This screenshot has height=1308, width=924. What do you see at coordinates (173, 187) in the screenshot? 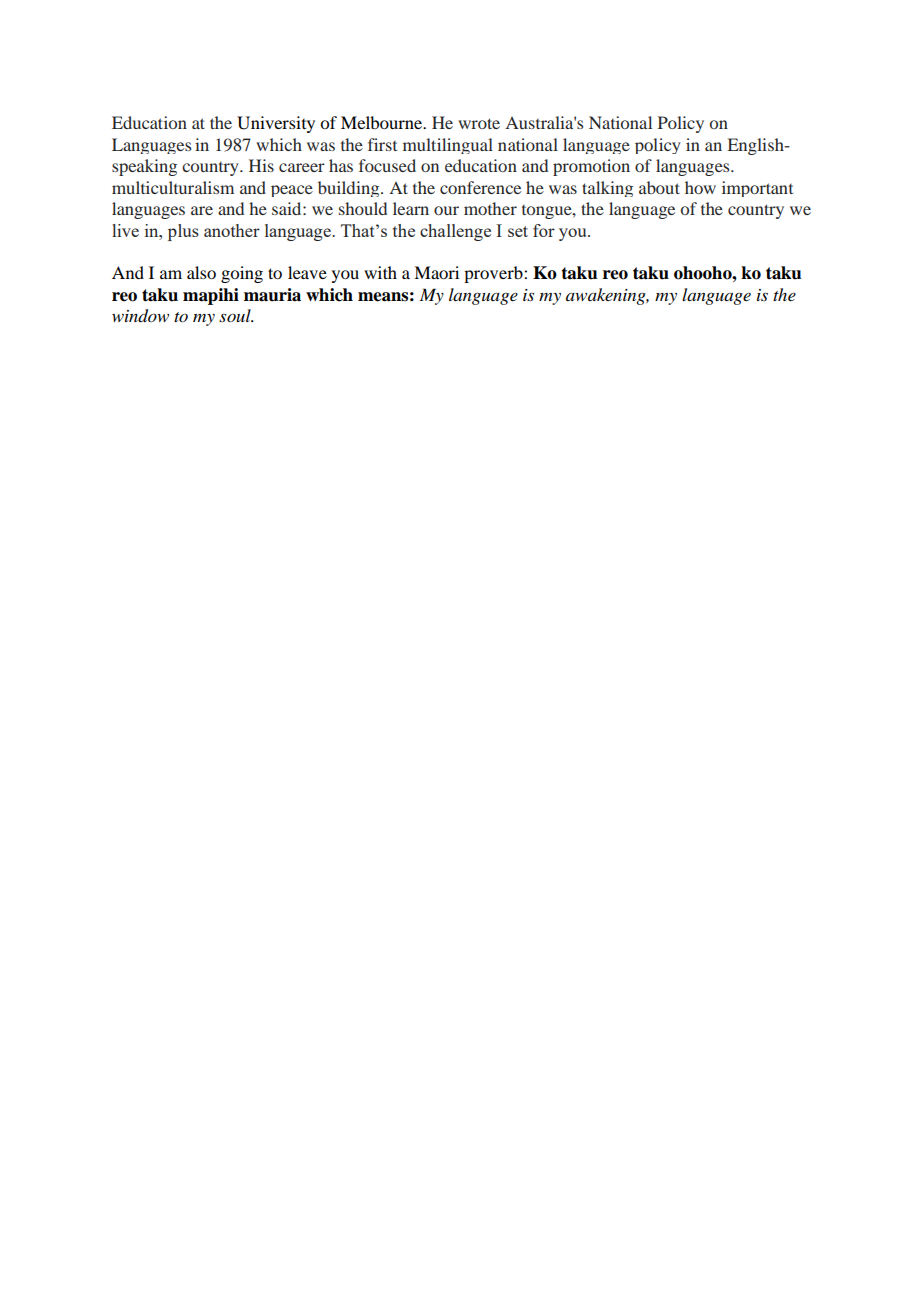
I see `multiculturalism` at bounding box center [173, 187].
